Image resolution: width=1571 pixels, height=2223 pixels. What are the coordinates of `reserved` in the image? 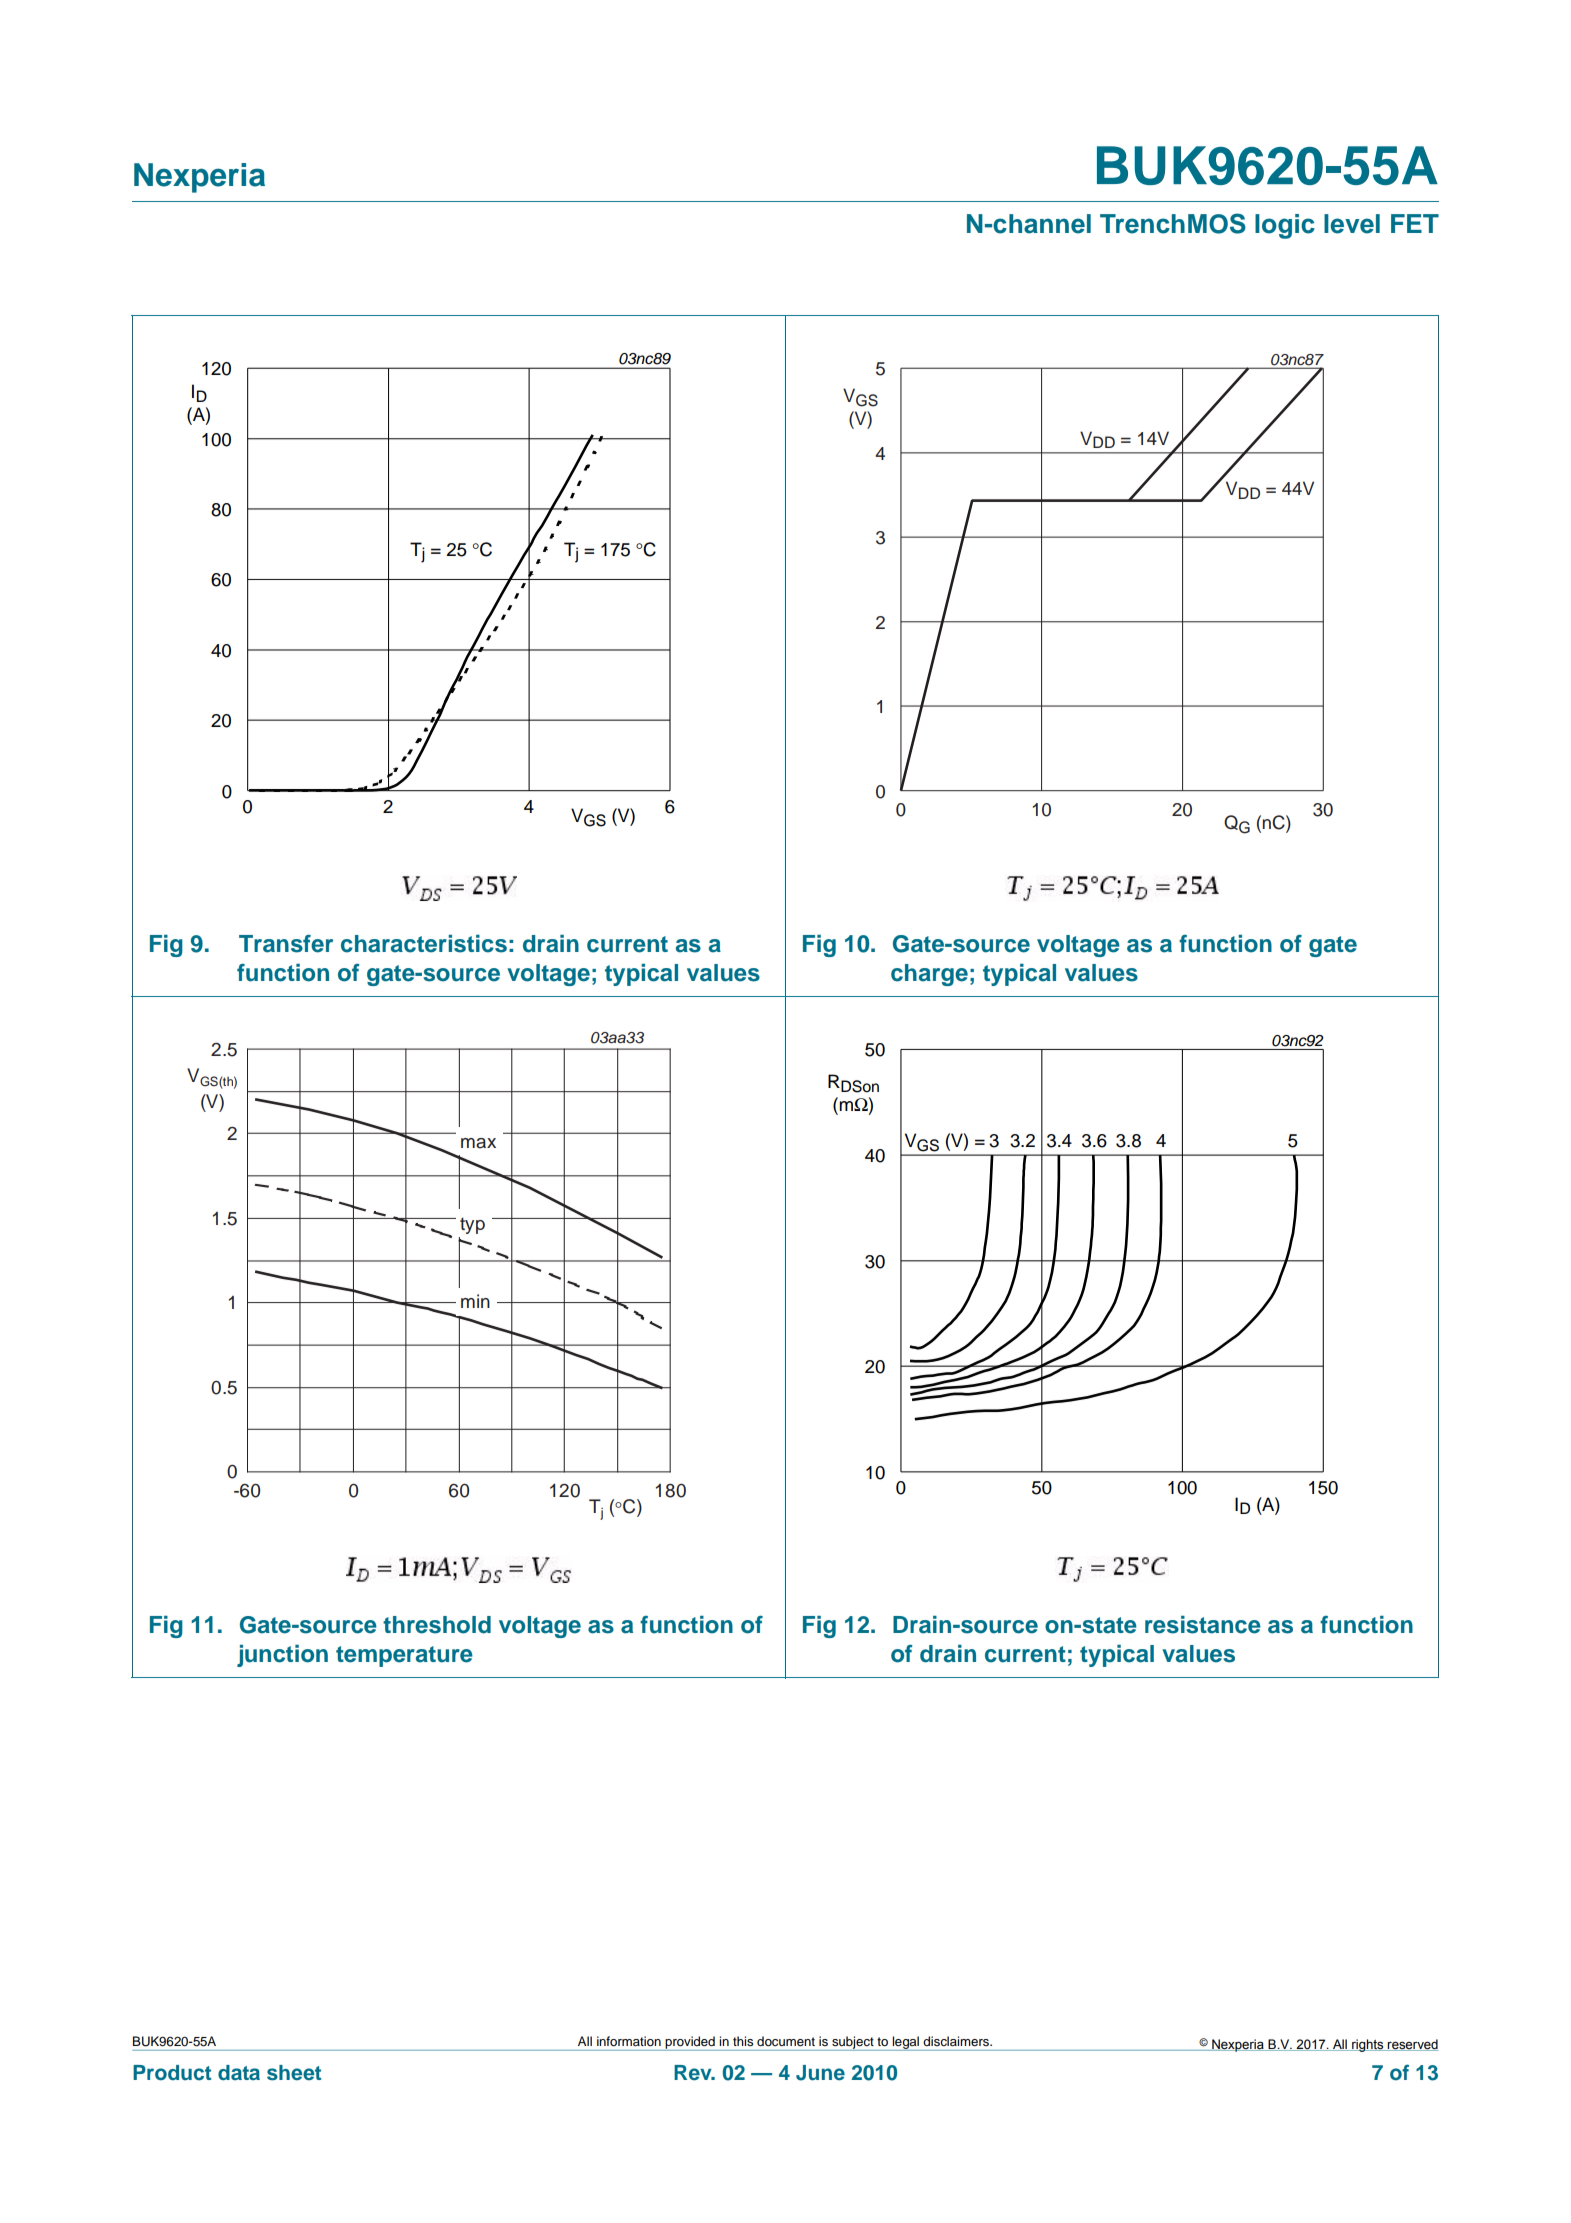 It's located at (1412, 2045).
